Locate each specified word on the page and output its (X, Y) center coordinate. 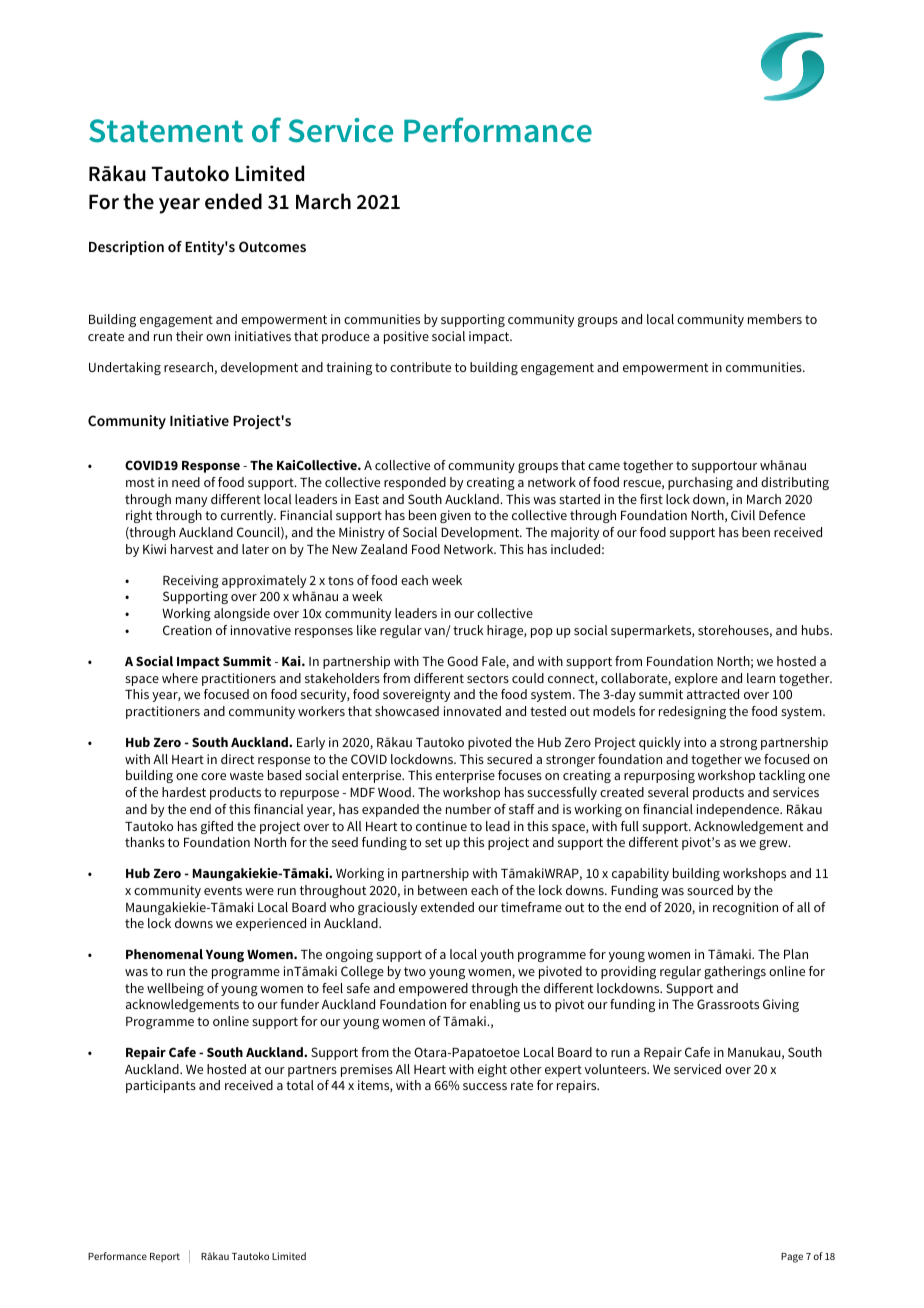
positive (406, 337)
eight (492, 1070)
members (775, 319)
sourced (710, 890)
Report (165, 1257)
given (455, 516)
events (223, 890)
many (191, 502)
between (442, 890)
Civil (743, 515)
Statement (166, 131)
